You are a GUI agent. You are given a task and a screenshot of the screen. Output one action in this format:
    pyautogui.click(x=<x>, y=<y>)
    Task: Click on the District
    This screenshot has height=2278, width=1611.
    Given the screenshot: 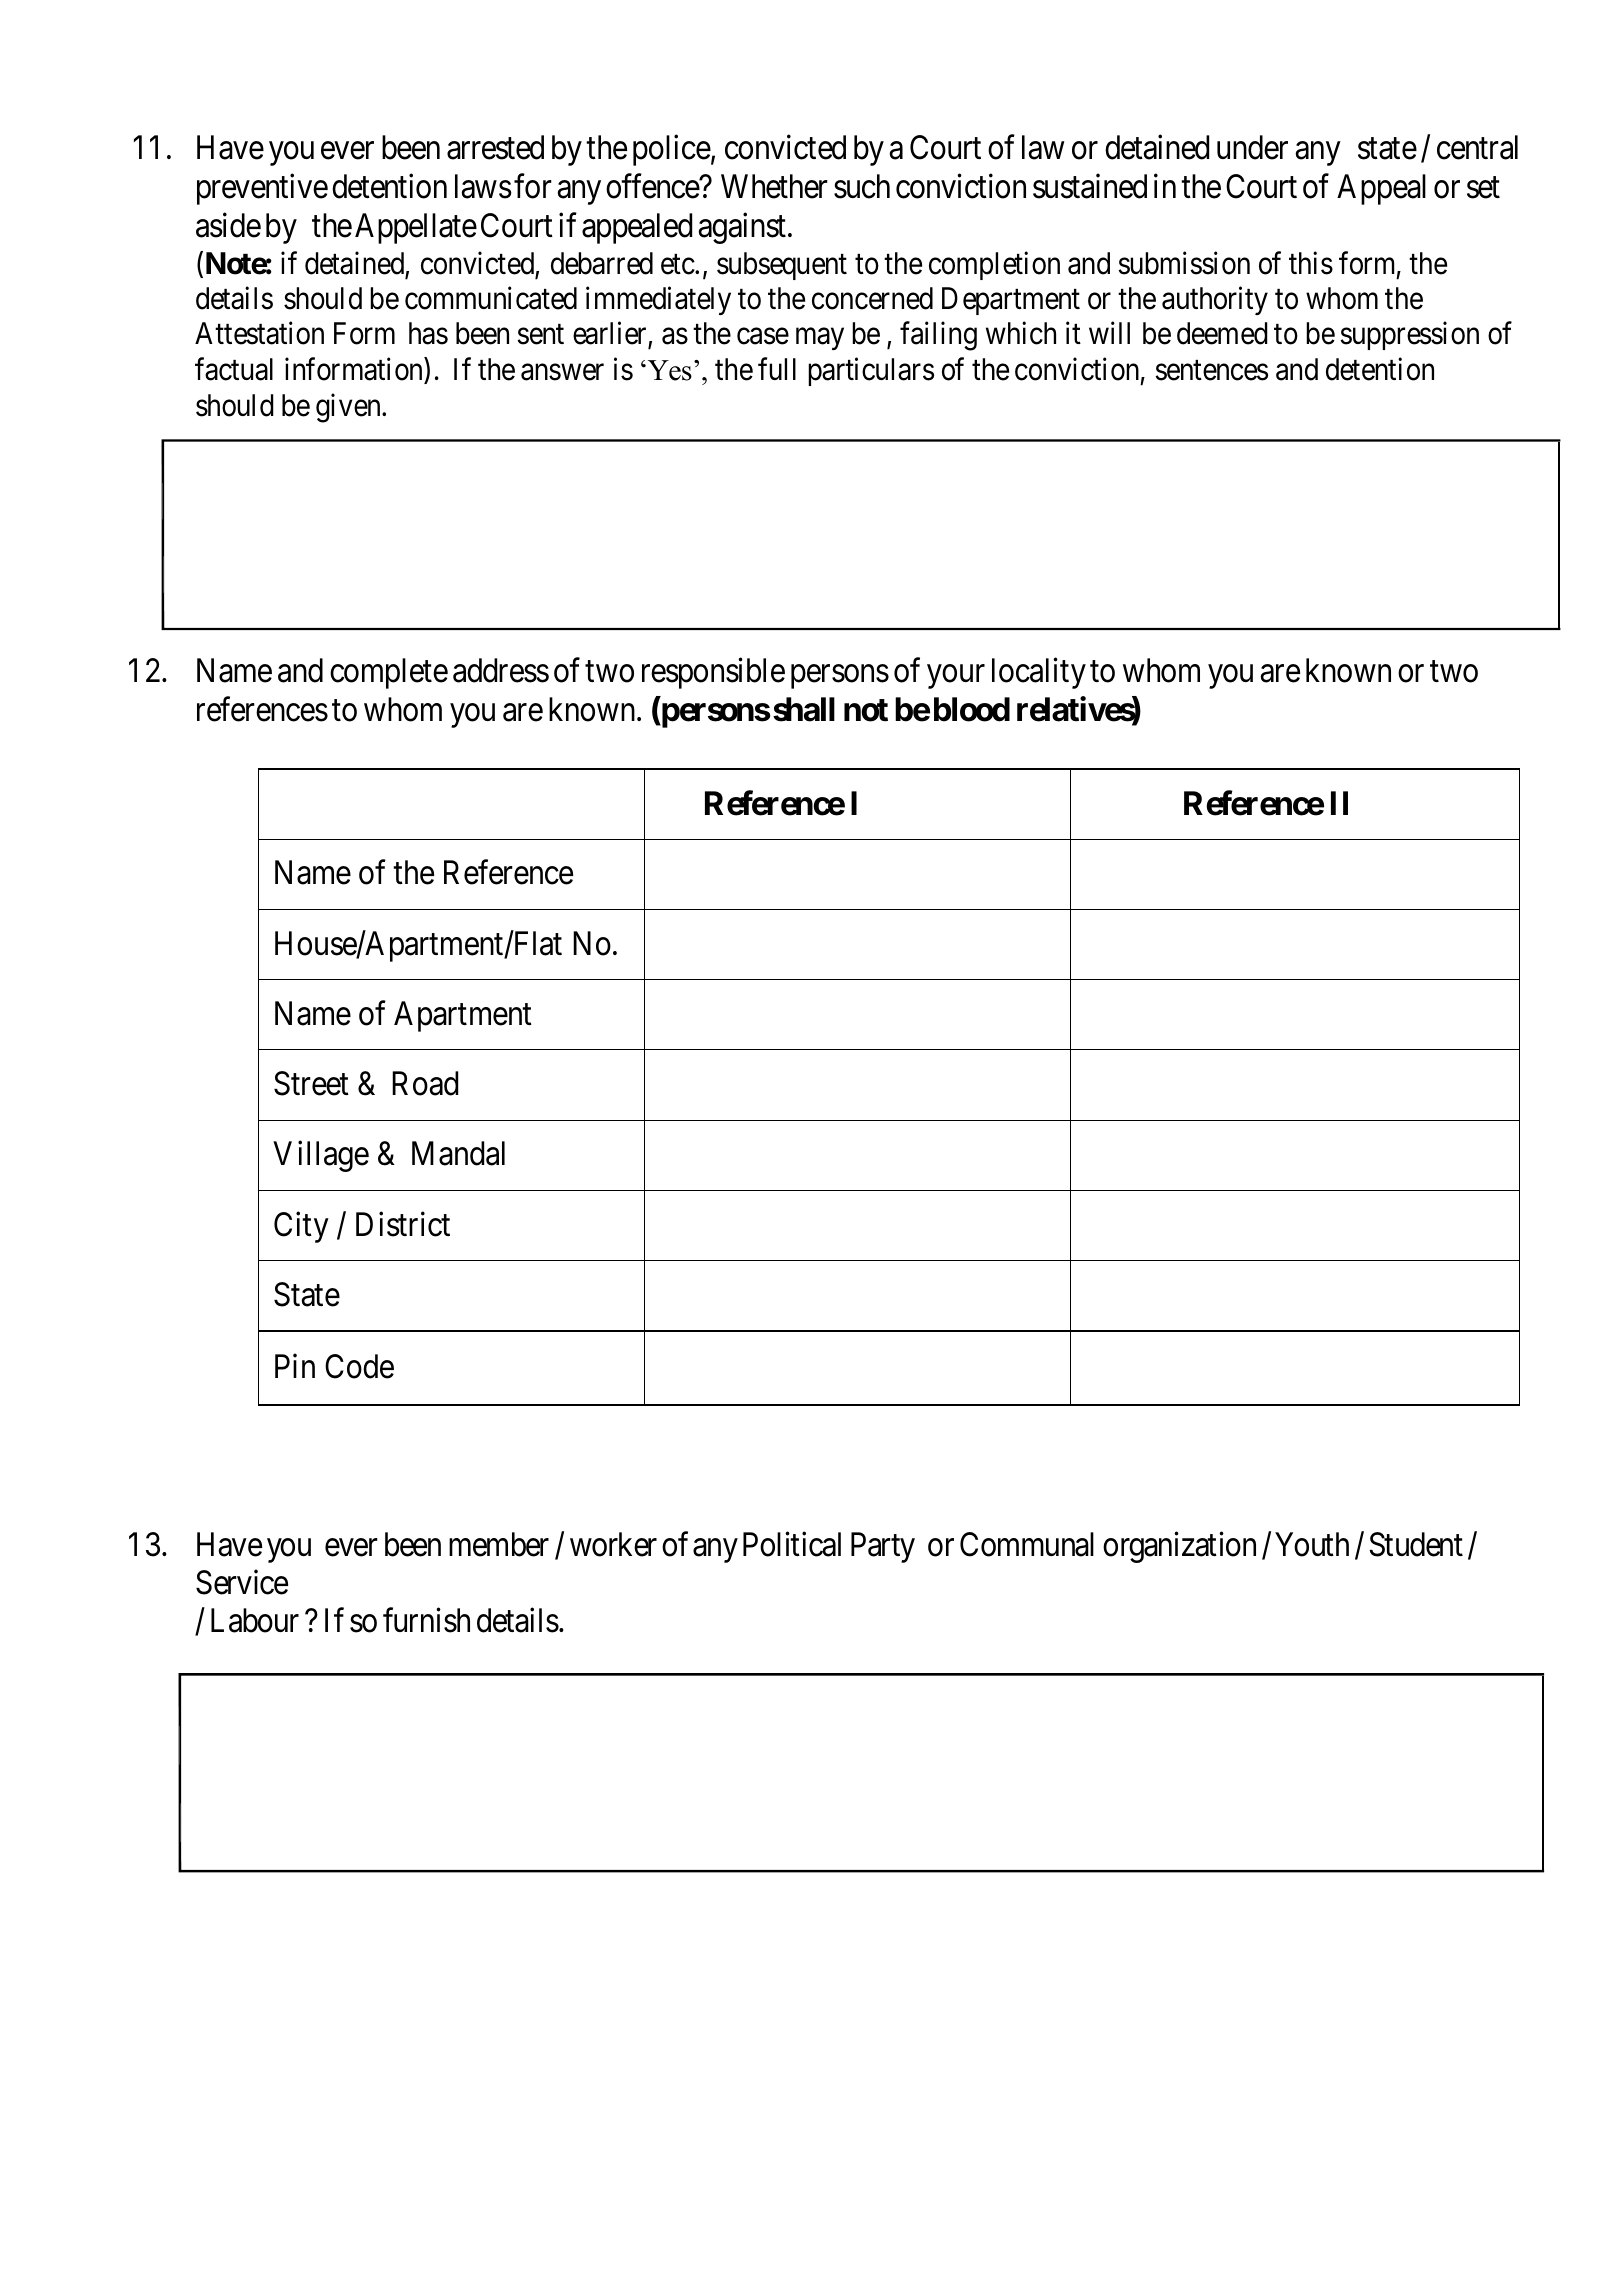 What is the action you would take?
    pyautogui.click(x=403, y=1224)
